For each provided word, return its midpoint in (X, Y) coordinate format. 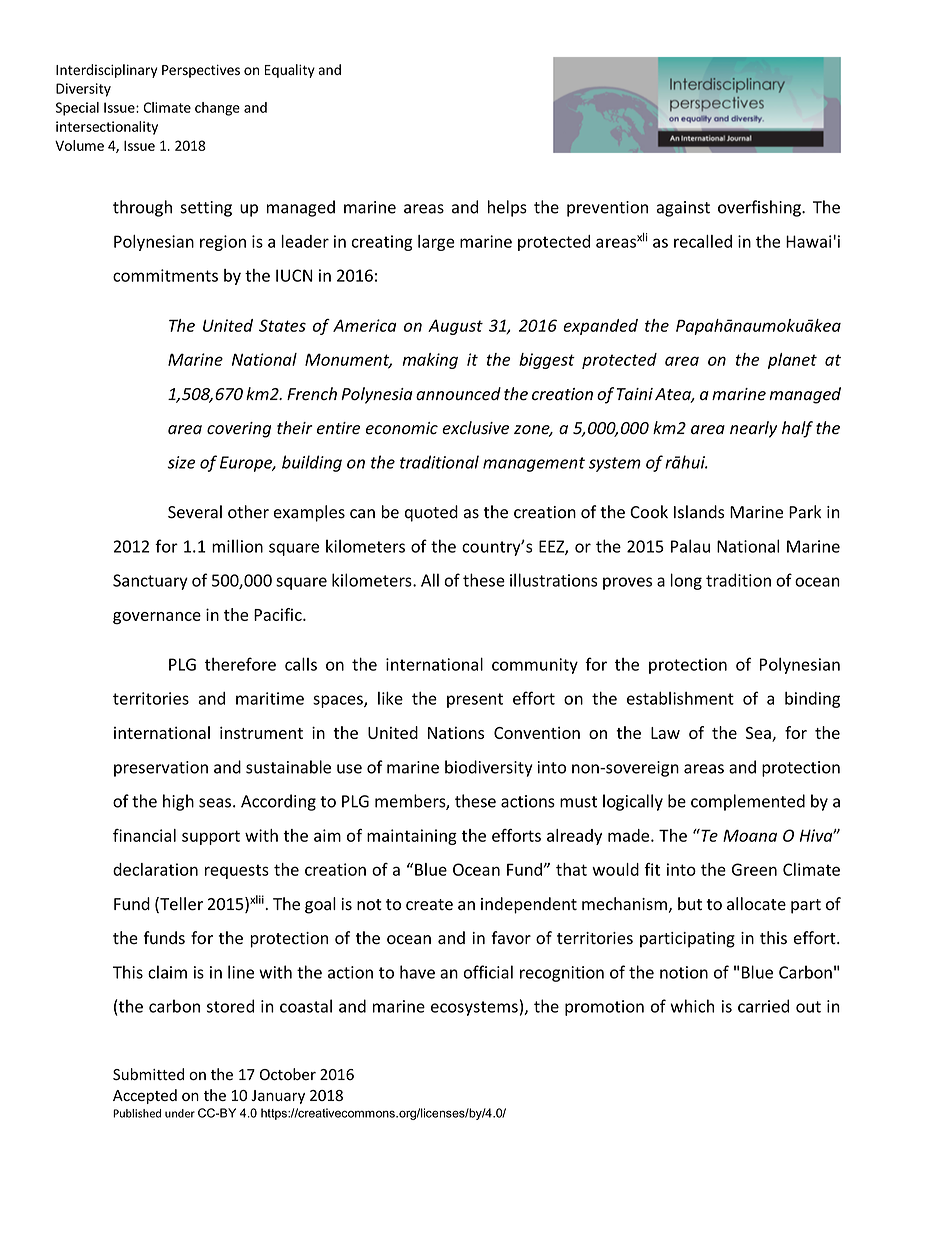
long (686, 581)
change (217, 109)
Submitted (148, 1074)
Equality (290, 71)
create (429, 905)
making (430, 361)
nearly (753, 429)
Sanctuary (150, 582)
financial (144, 835)
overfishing (760, 208)
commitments (165, 275)
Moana (750, 835)
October (288, 1074)
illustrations (553, 580)
